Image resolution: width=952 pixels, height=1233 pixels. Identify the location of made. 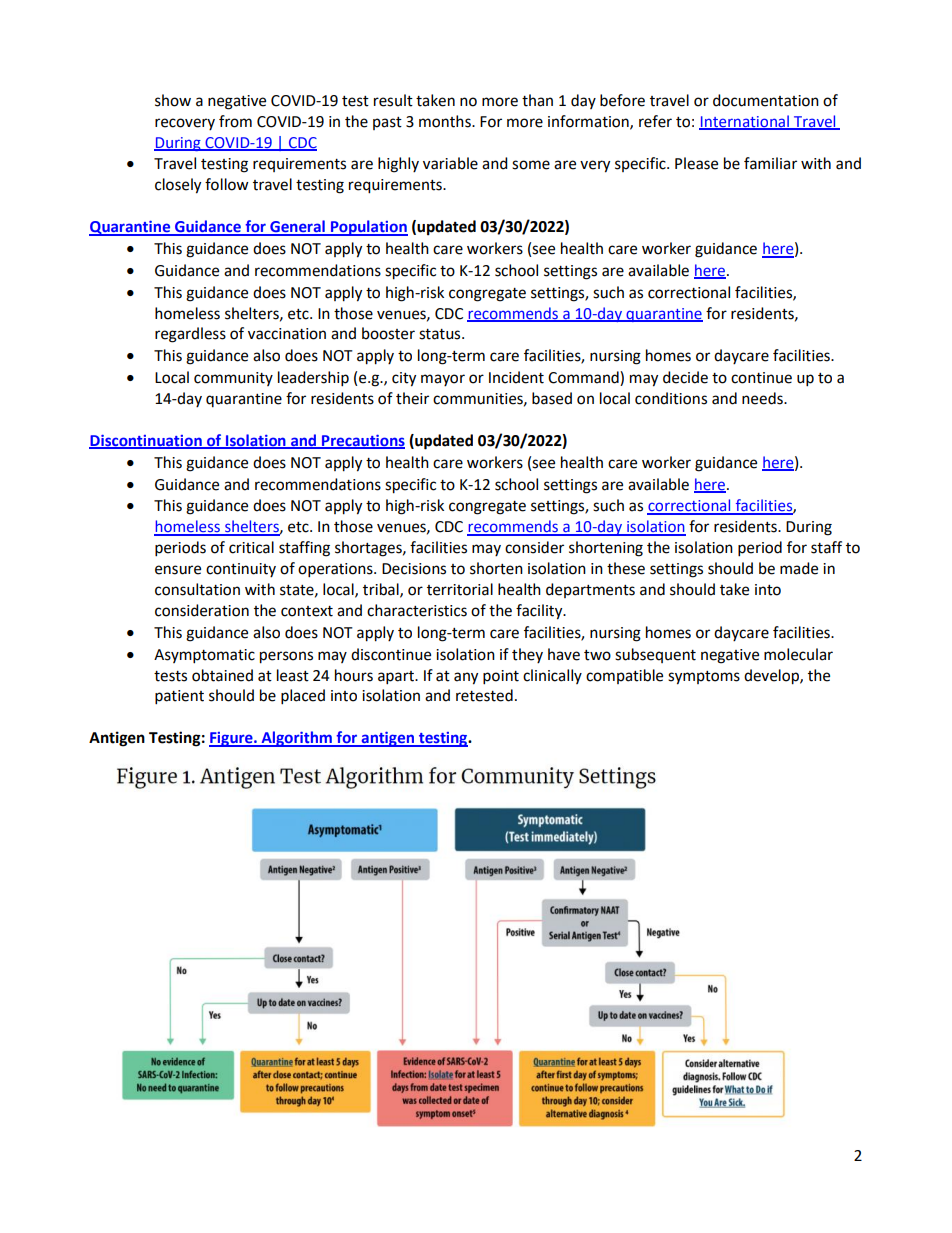
(799, 568).
